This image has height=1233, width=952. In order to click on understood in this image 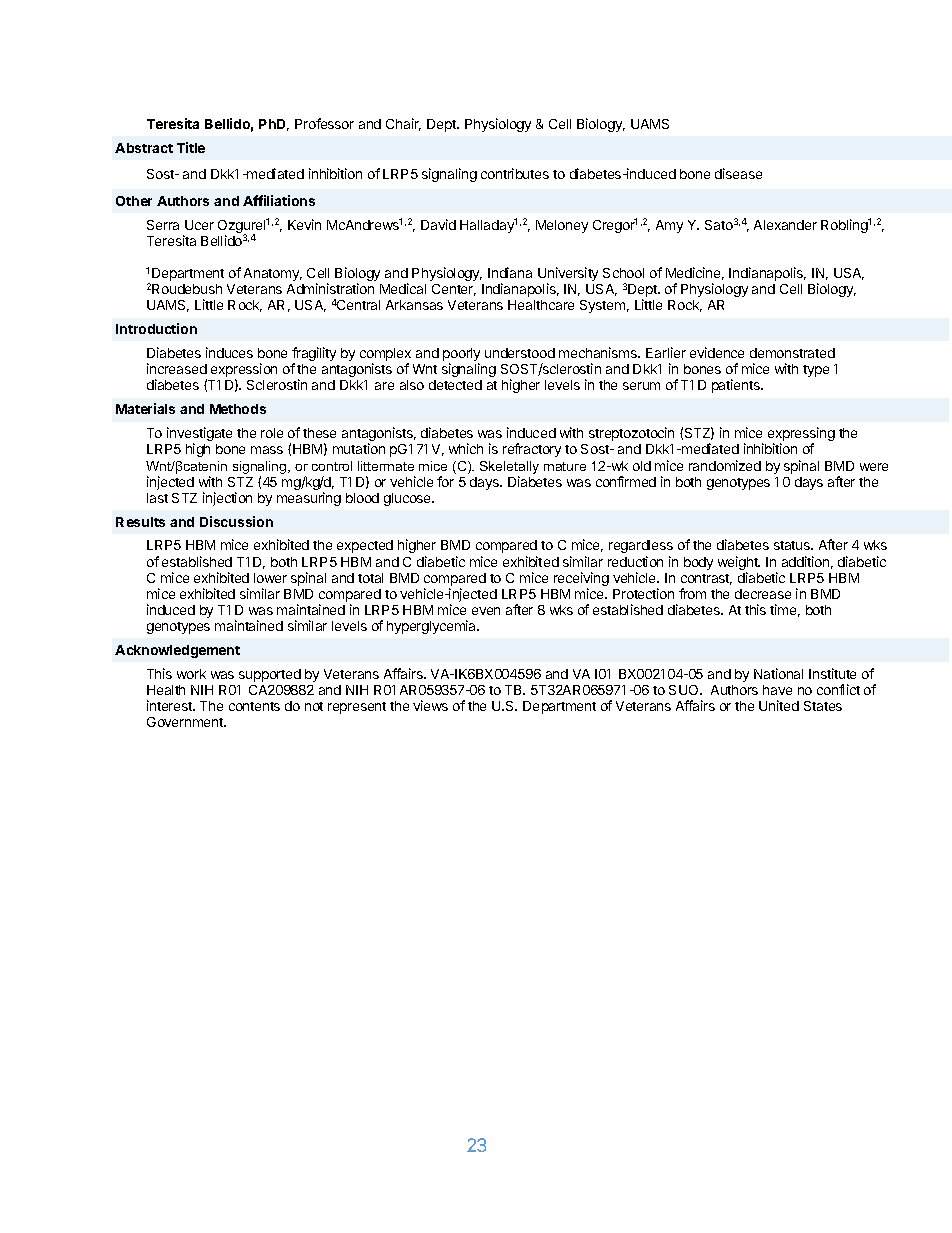, I will do `click(520, 353)`.
